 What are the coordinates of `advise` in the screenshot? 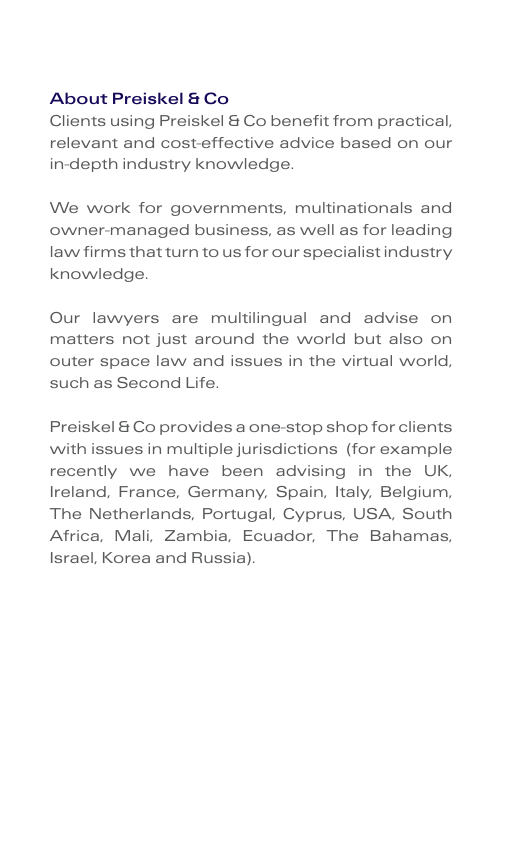 It's located at (391, 317).
